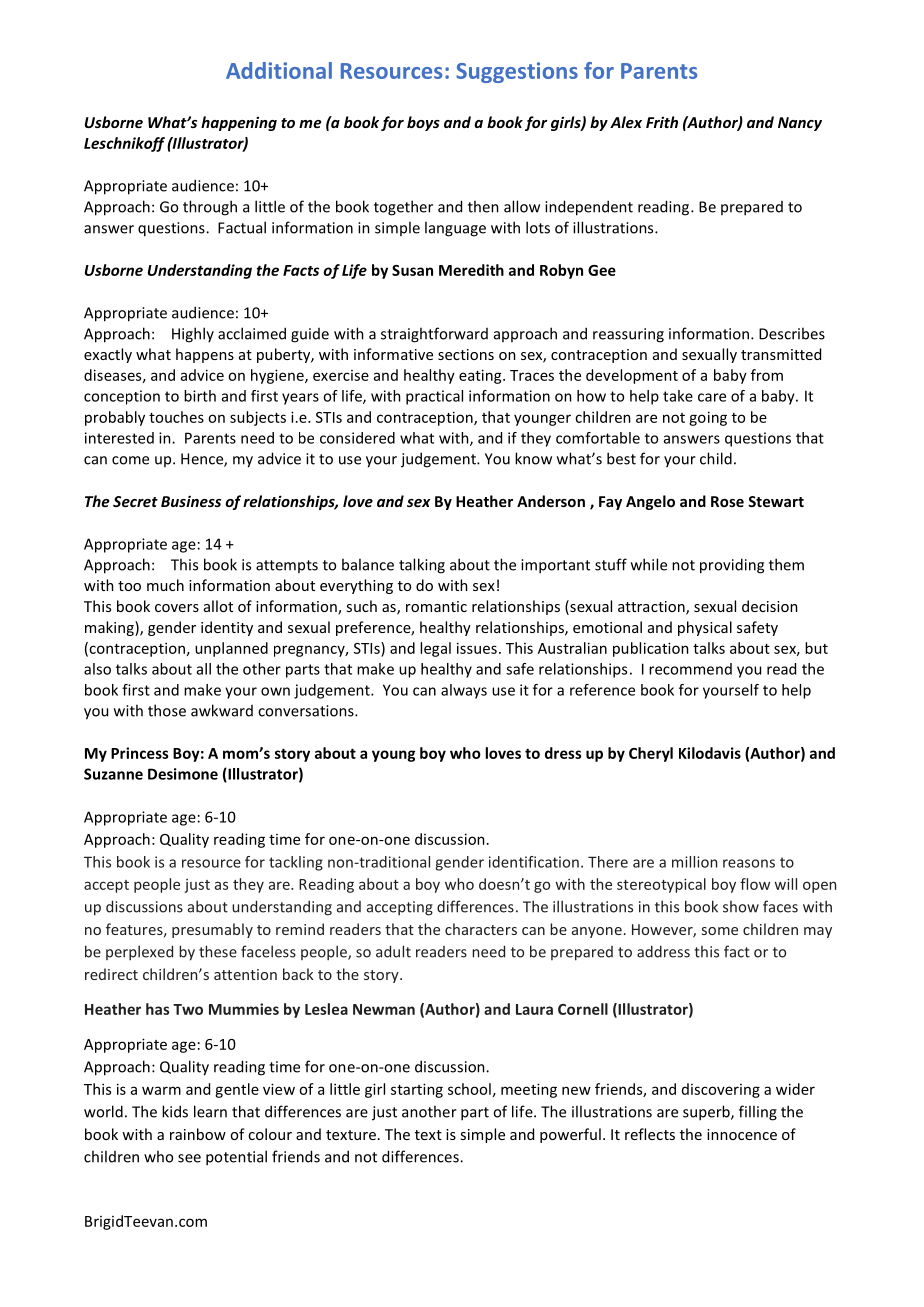 The image size is (924, 1307). What do you see at coordinates (423, 123) in the screenshot?
I see `boys` at bounding box center [423, 123].
